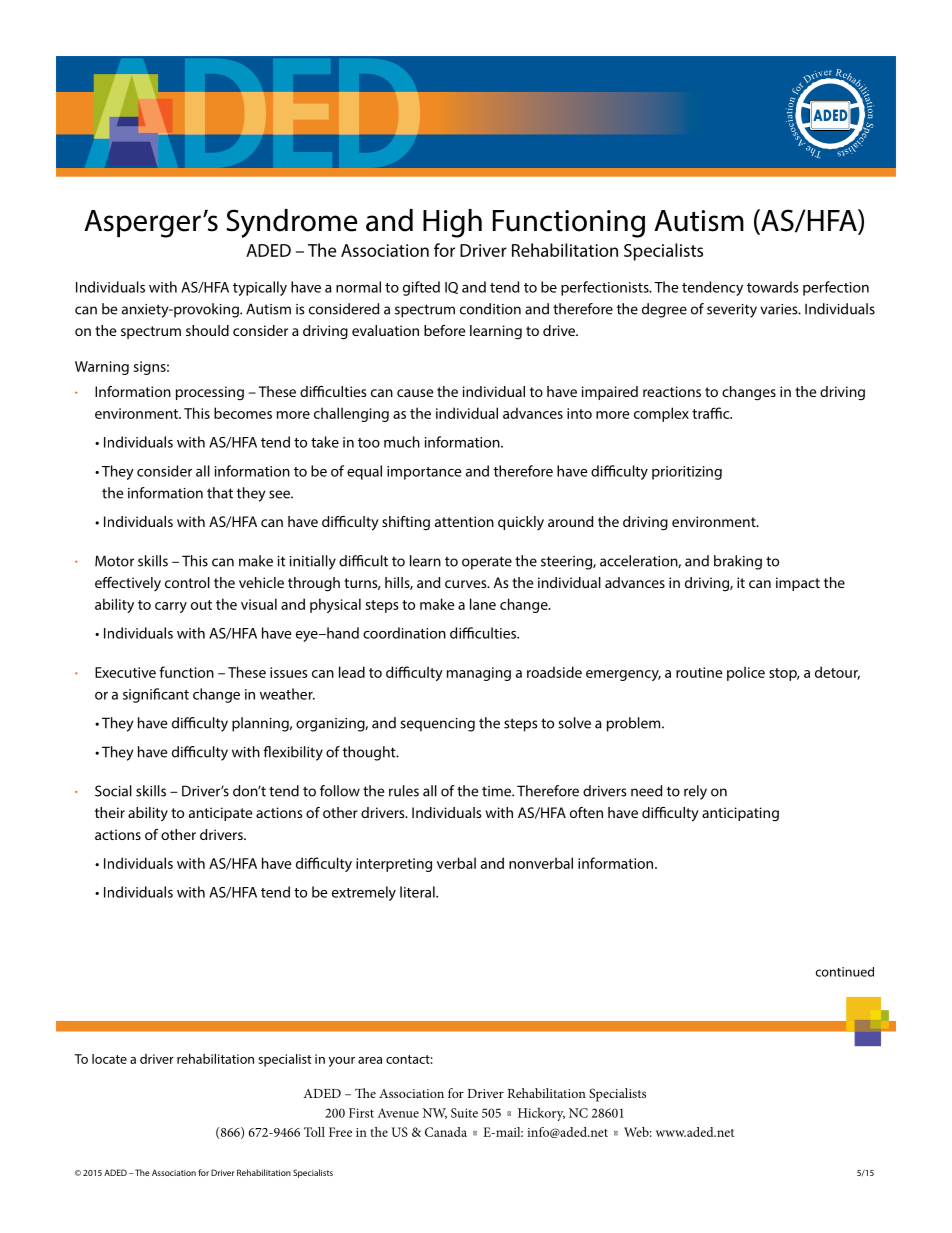 The image size is (952, 1233). Describe the element at coordinates (109, 1059) in the page. I see `locate` at that location.
